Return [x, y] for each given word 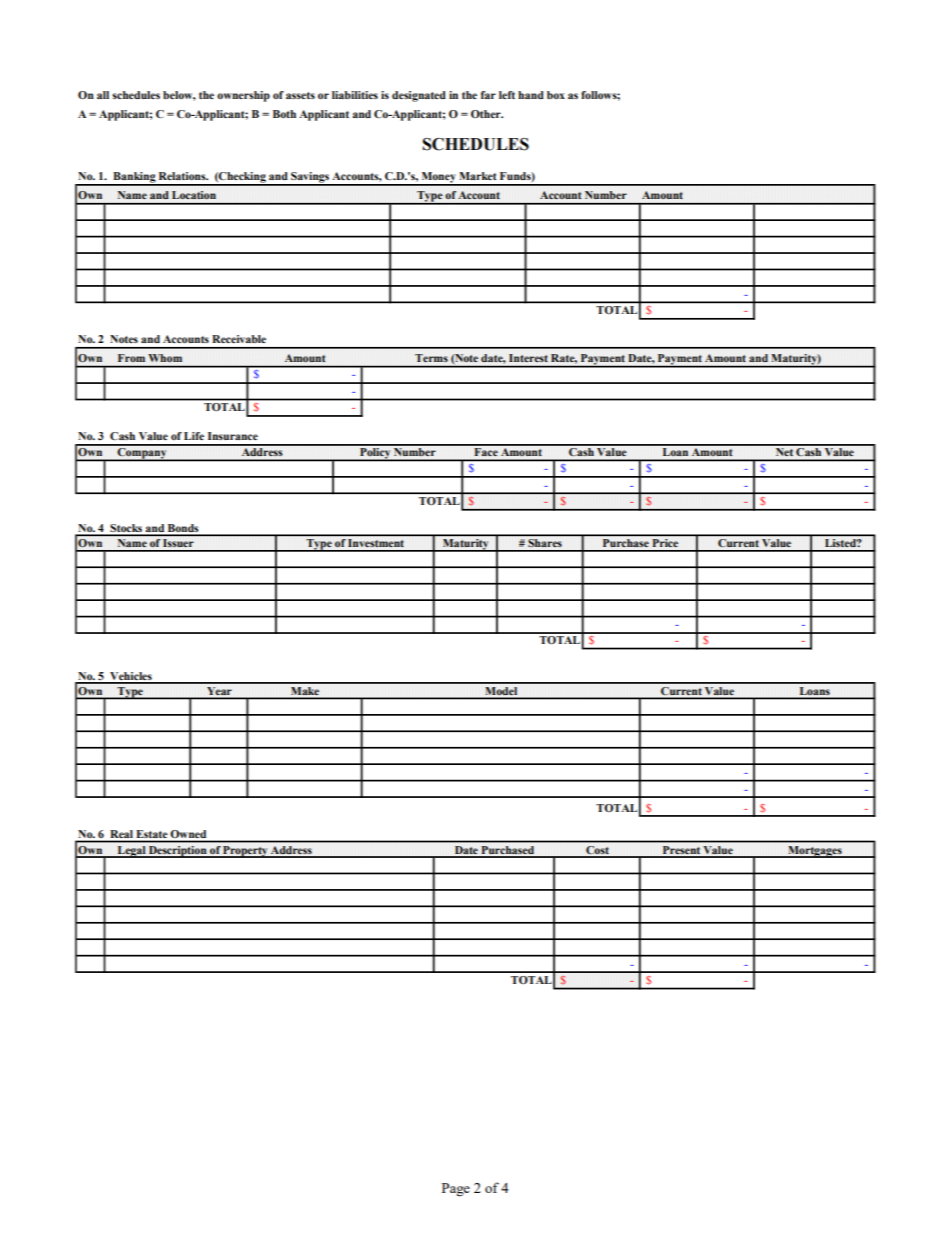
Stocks [126, 529]
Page [456, 1190]
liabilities [355, 95]
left [507, 95]
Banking [134, 178]
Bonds [183, 529]
